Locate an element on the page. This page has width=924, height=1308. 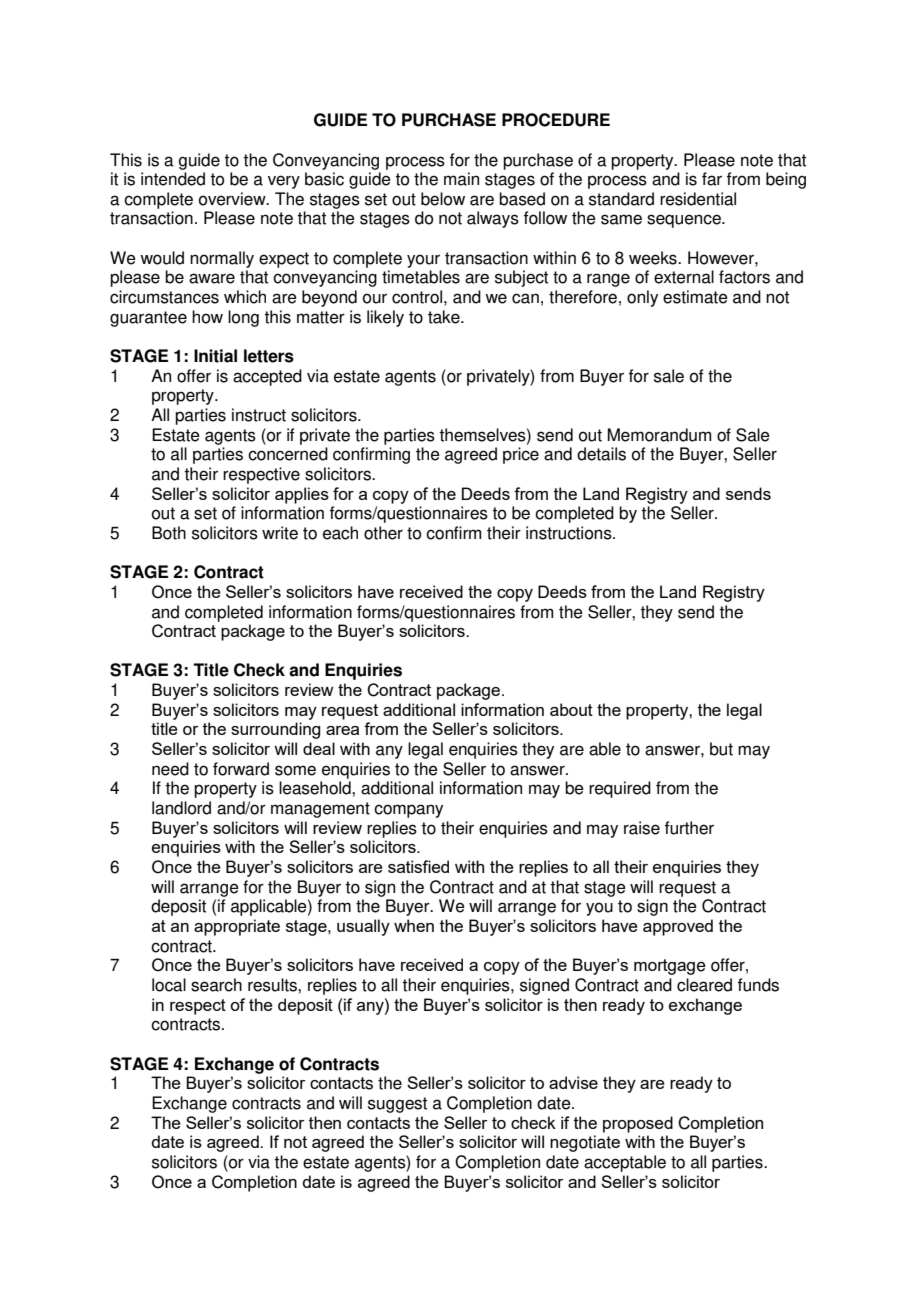
about is located at coordinates (571, 709).
